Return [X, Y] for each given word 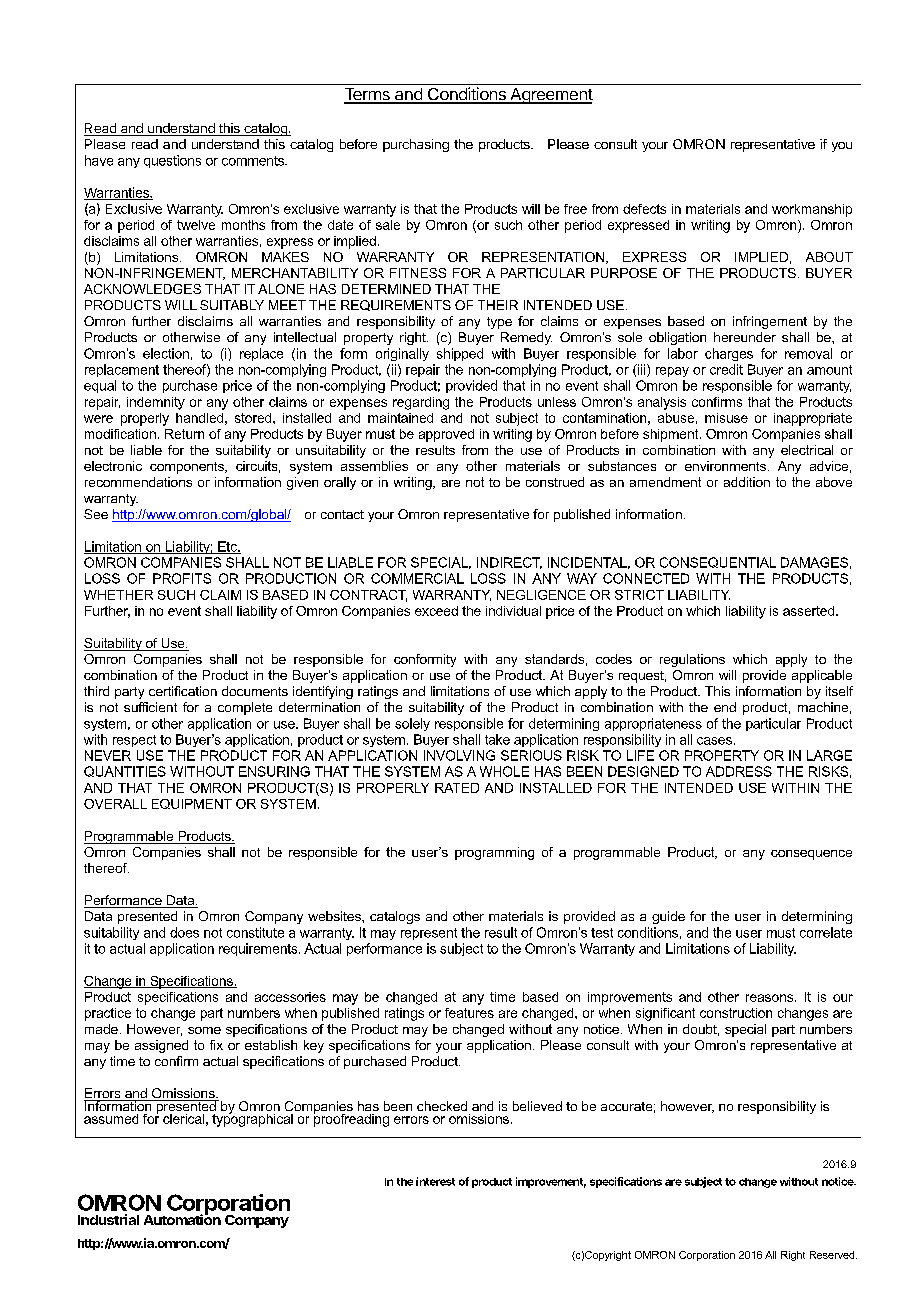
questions [172, 161]
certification [183, 691]
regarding [421, 403]
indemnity [156, 403]
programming [494, 853]
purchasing [416, 145]
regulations [692, 660]
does [184, 932]
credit [726, 369]
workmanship [812, 210]
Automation [182, 1219]
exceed [436, 611]
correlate [826, 932]
